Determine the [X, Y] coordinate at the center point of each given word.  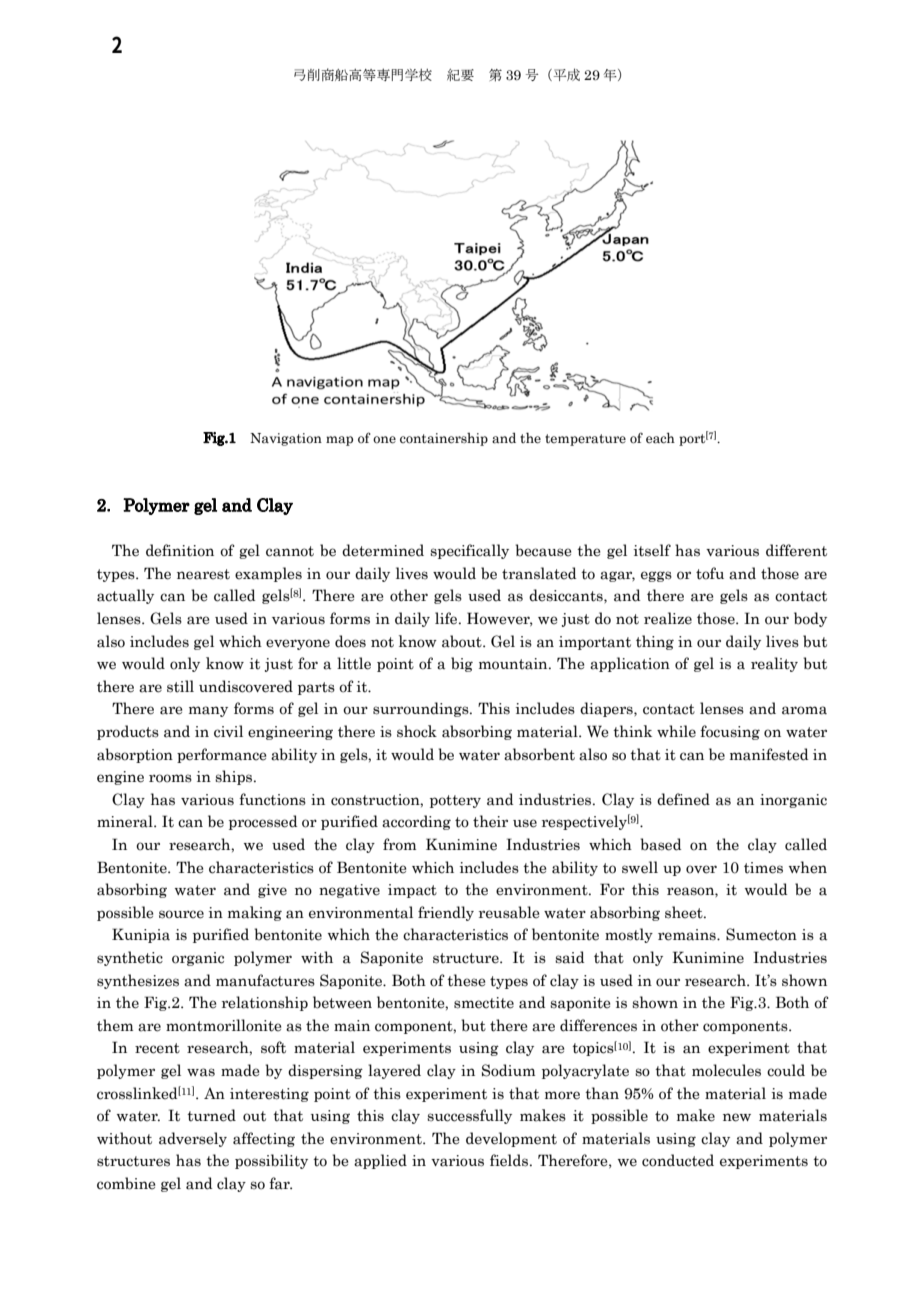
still [180, 686]
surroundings [422, 709]
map [339, 441]
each [660, 438]
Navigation [286, 439]
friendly [446, 913]
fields [510, 1160]
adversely [193, 1139]
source [181, 914]
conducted [678, 1160]
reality [774, 664]
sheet [685, 912]
